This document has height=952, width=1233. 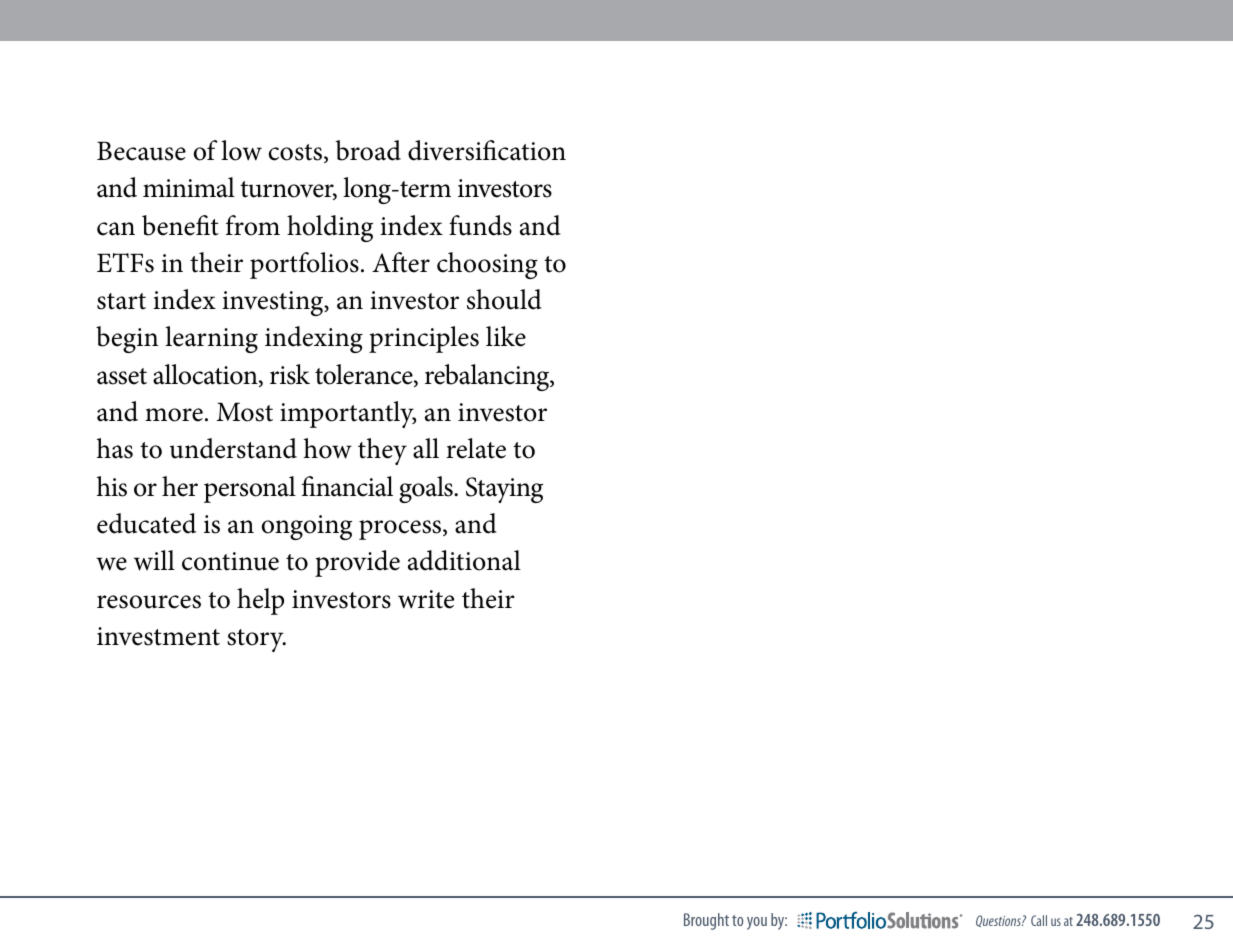 I want to click on story, so click(x=256, y=640).
